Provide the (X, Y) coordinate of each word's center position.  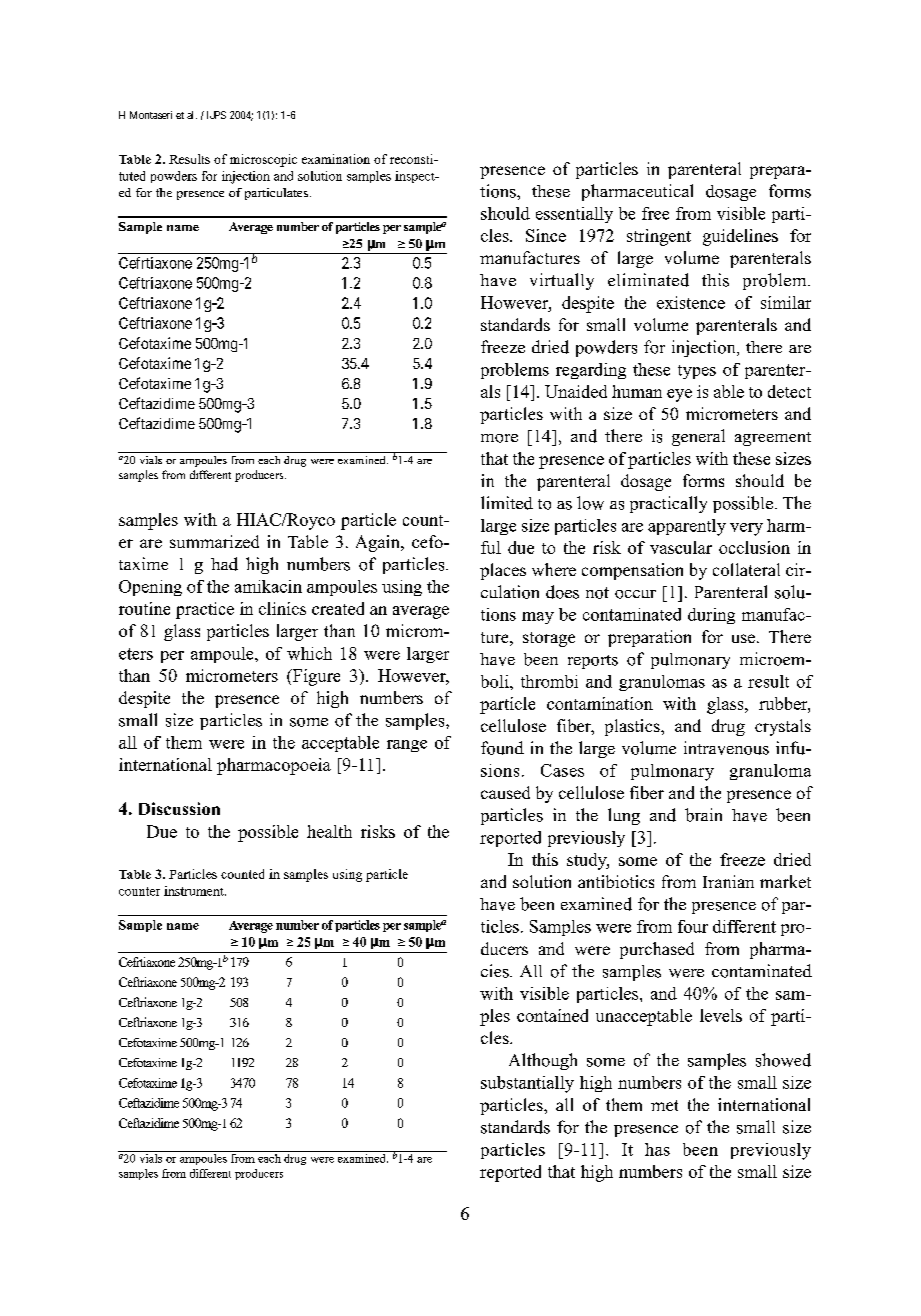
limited (507, 503)
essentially (574, 215)
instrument (195, 891)
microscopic (263, 160)
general (698, 437)
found (502, 748)
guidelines (740, 237)
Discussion (179, 808)
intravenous (726, 748)
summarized (214, 541)
